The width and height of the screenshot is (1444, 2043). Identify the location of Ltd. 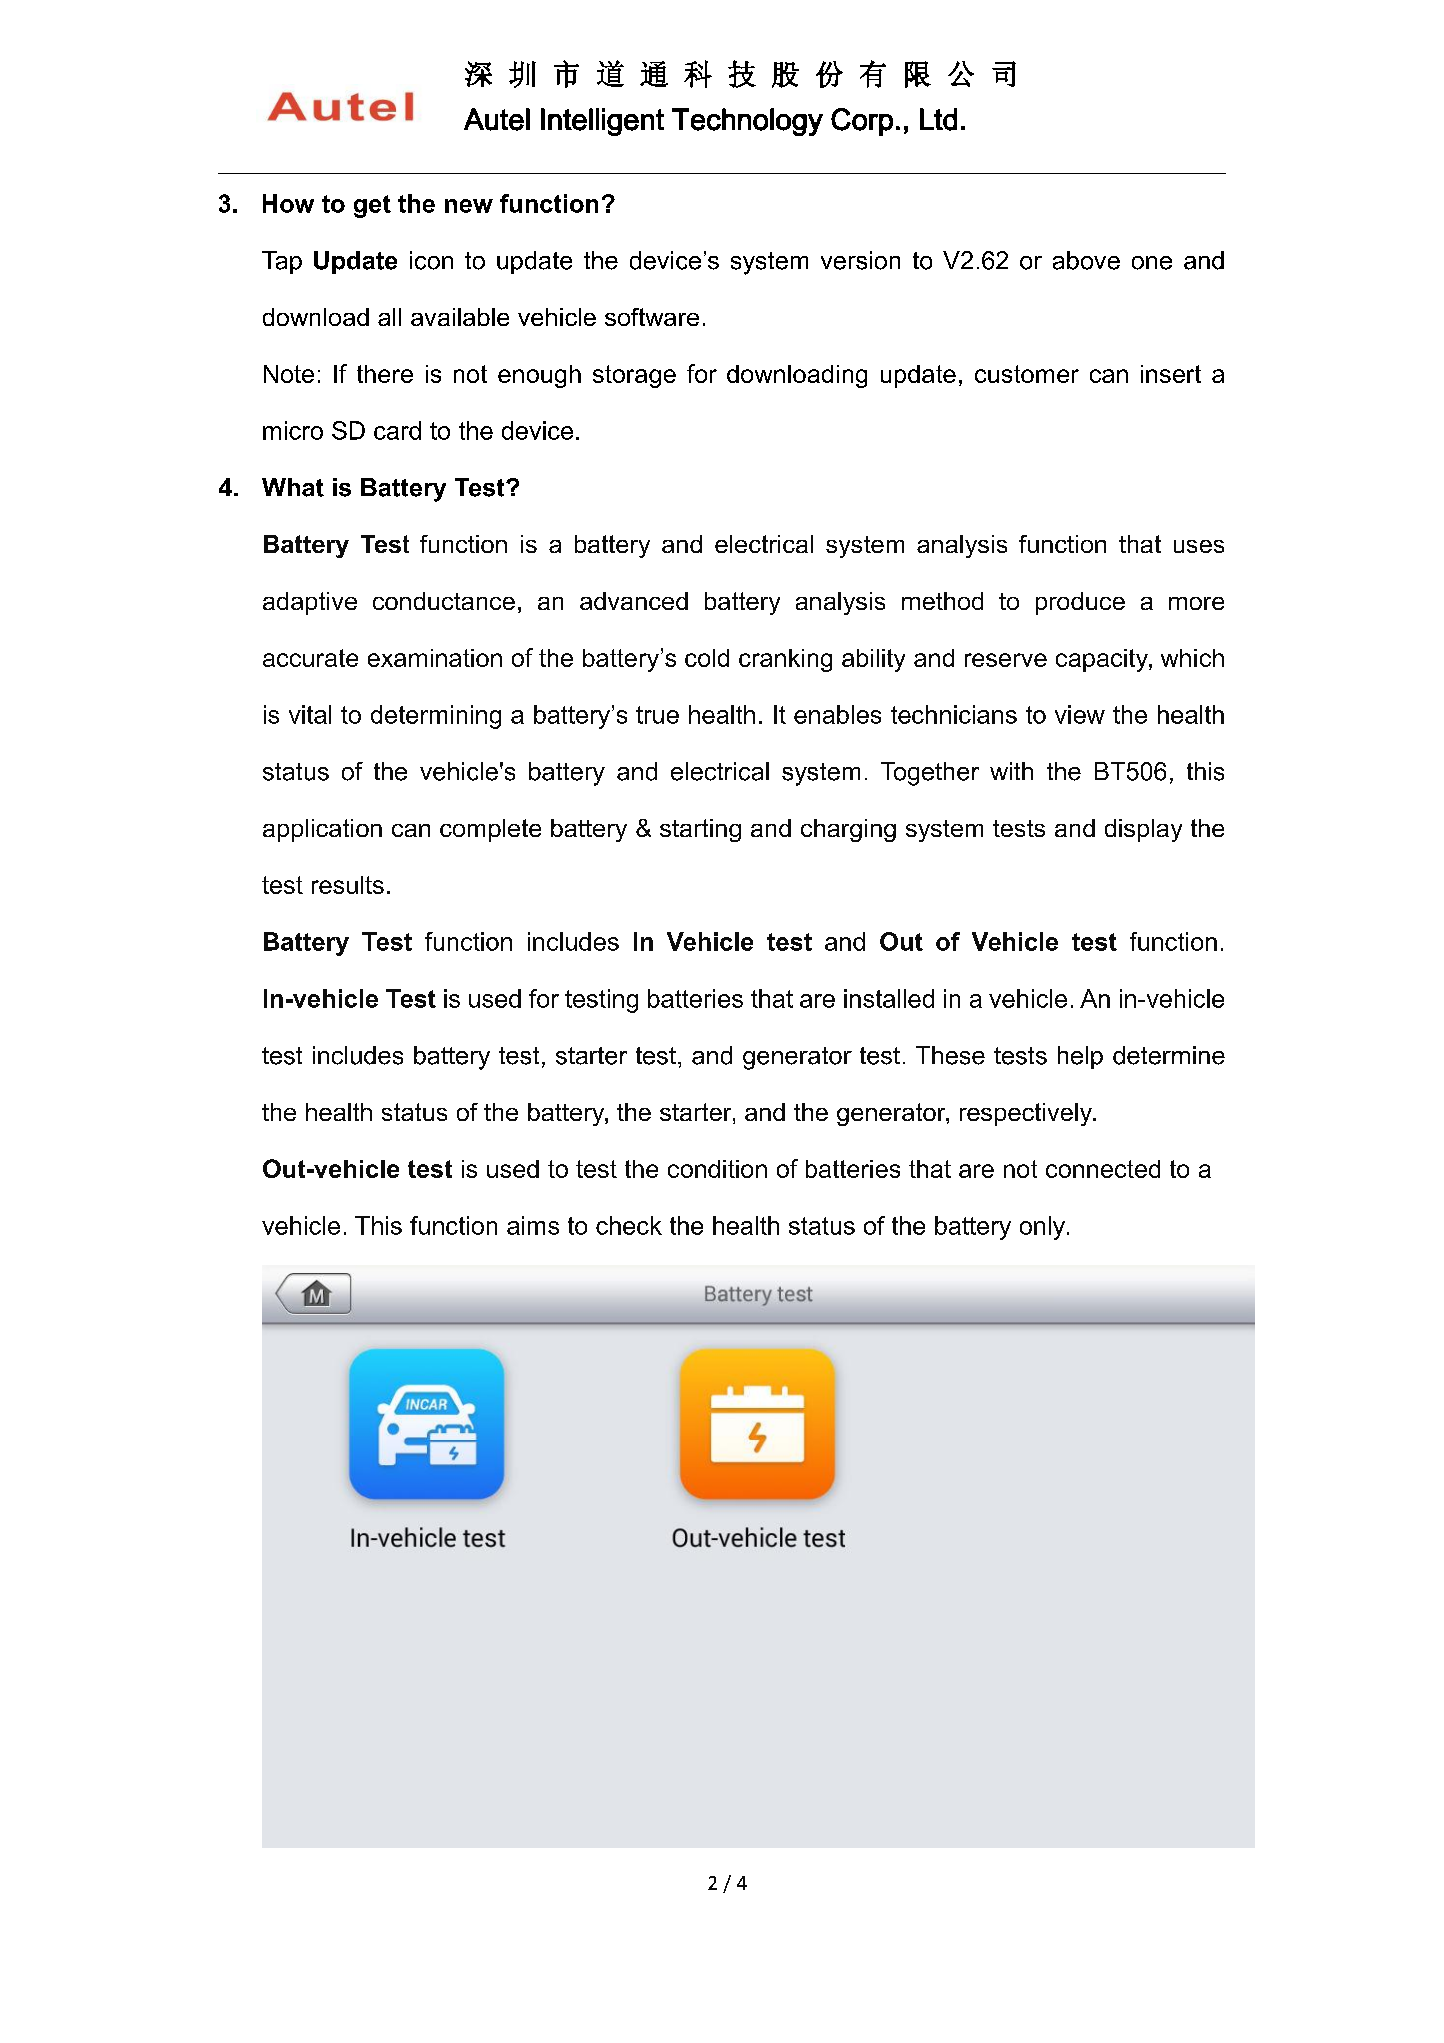
(938, 119).
